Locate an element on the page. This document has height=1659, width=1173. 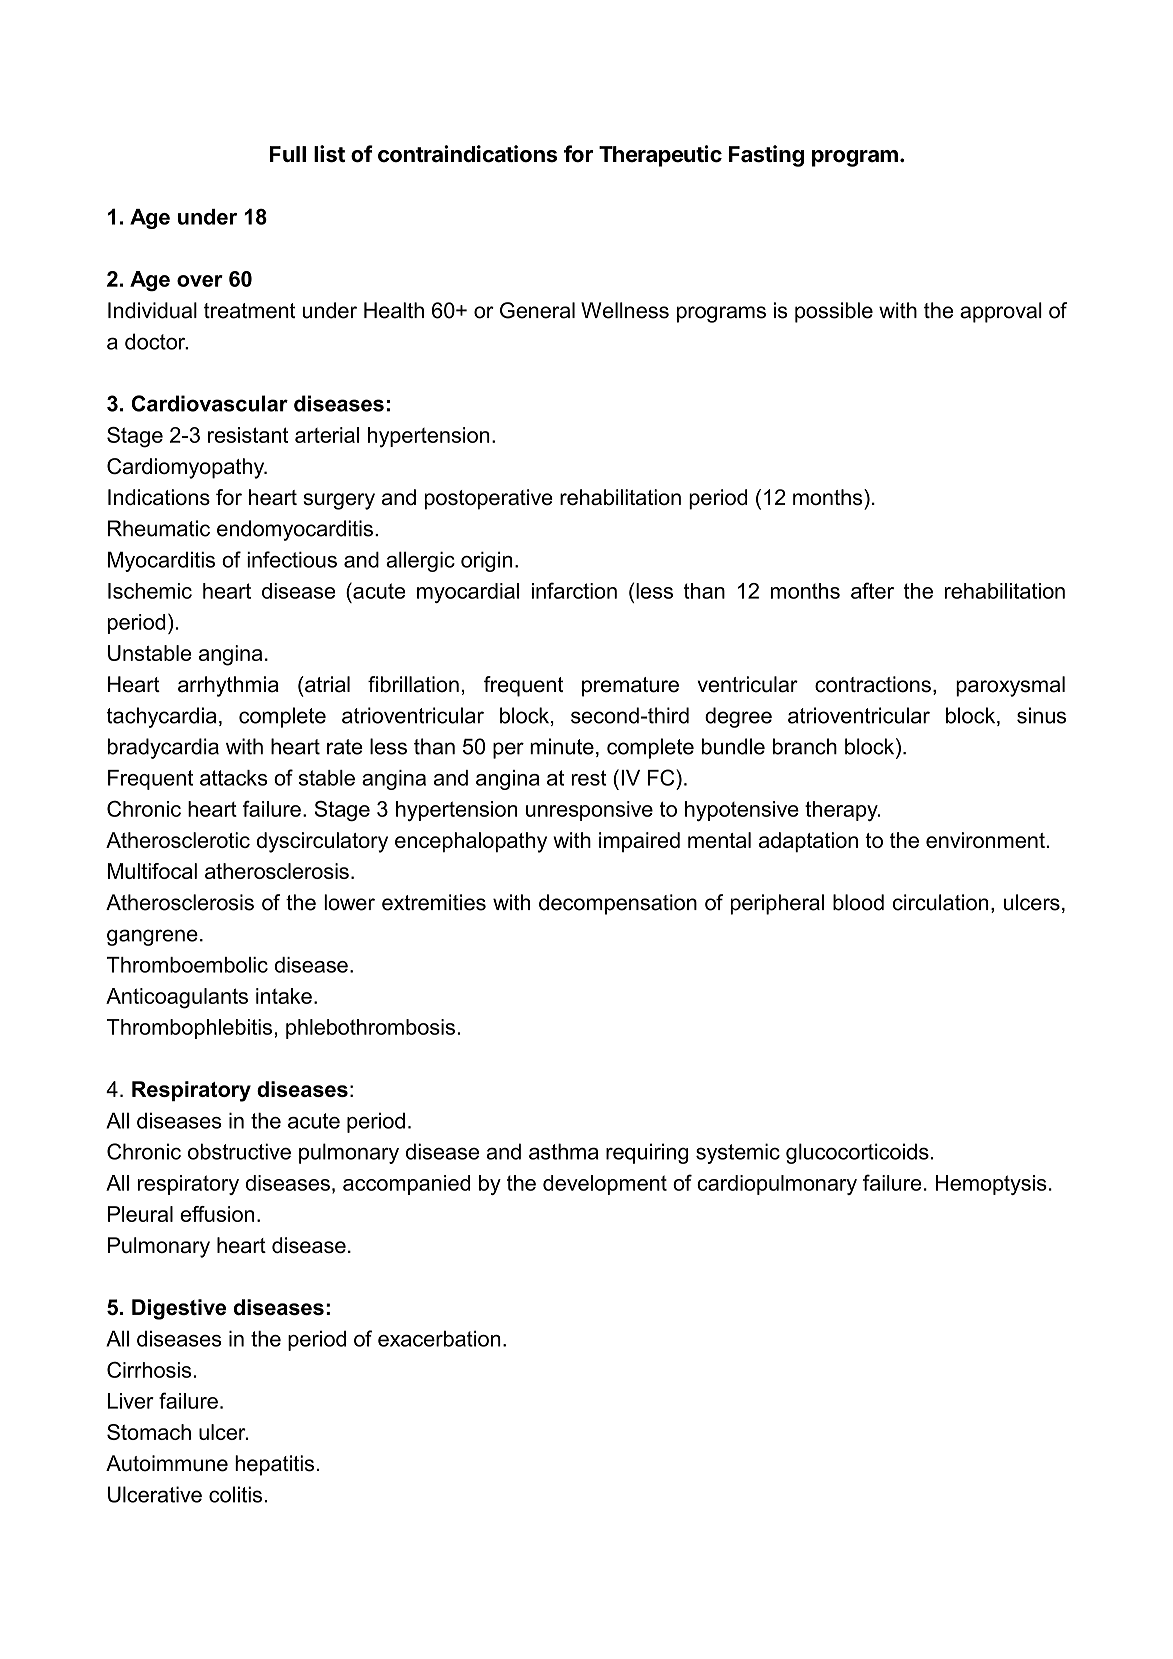
hepatitis is located at coordinates (274, 1465).
